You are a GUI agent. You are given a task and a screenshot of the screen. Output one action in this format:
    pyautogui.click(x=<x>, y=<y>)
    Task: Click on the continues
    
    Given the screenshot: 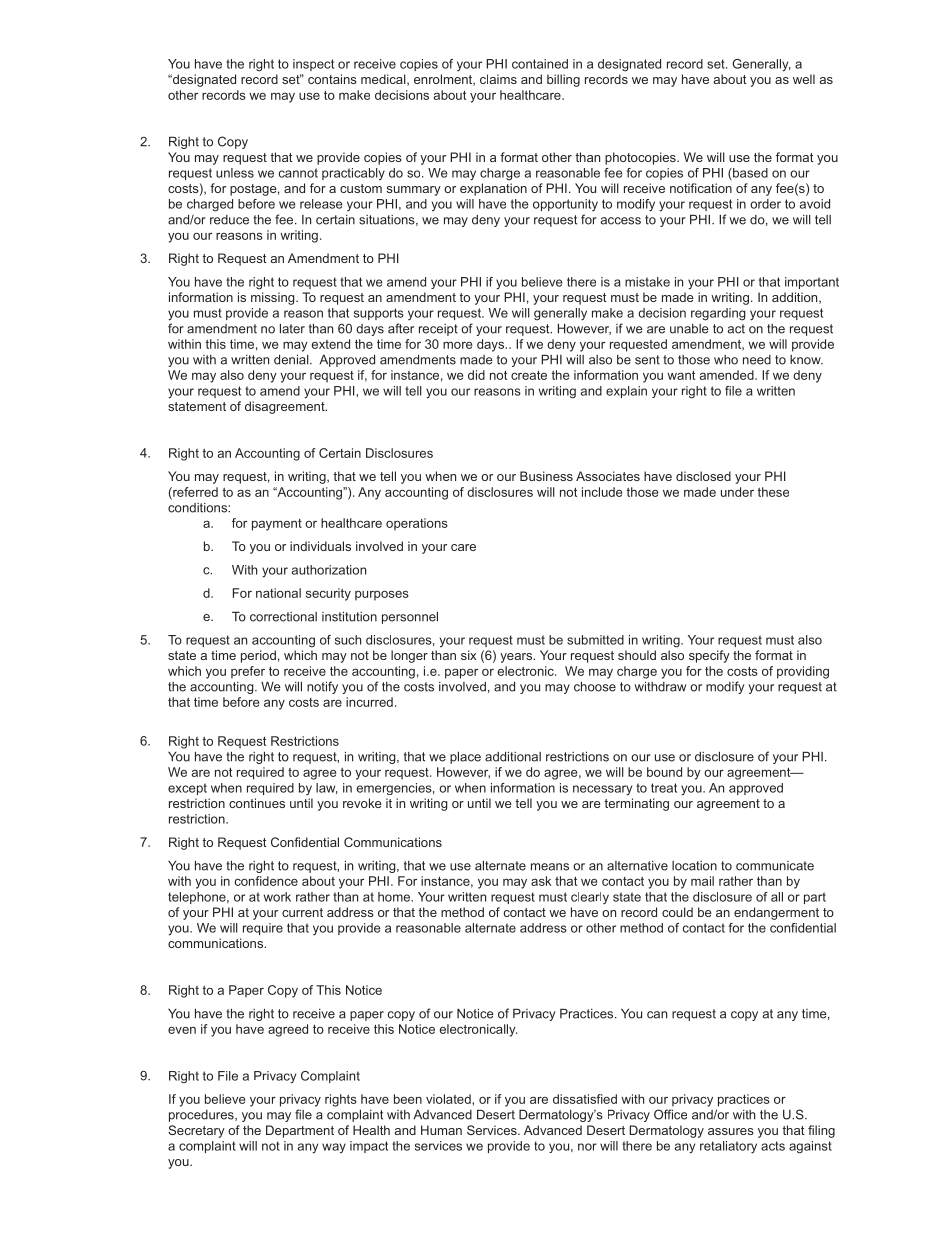 What is the action you would take?
    pyautogui.click(x=257, y=803)
